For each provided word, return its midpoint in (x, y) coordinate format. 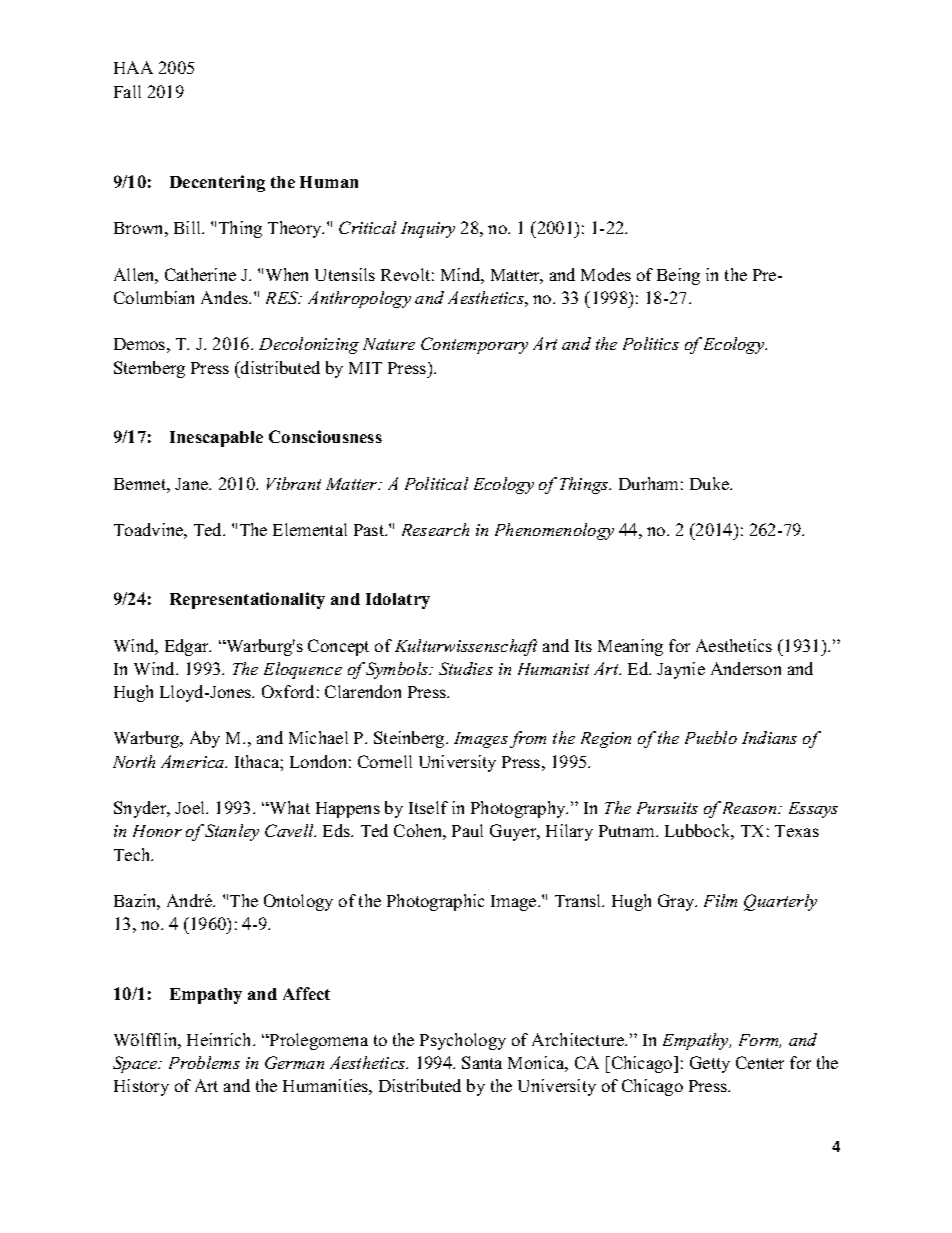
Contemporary (474, 345)
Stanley (232, 832)
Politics (651, 343)
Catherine (200, 274)
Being (678, 276)
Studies (466, 668)
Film (720, 900)
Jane (193, 484)
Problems (204, 1062)
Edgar (188, 647)
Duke (711, 483)
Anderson (746, 668)
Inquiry (428, 230)
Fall (127, 91)
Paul (467, 830)
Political (436, 483)
